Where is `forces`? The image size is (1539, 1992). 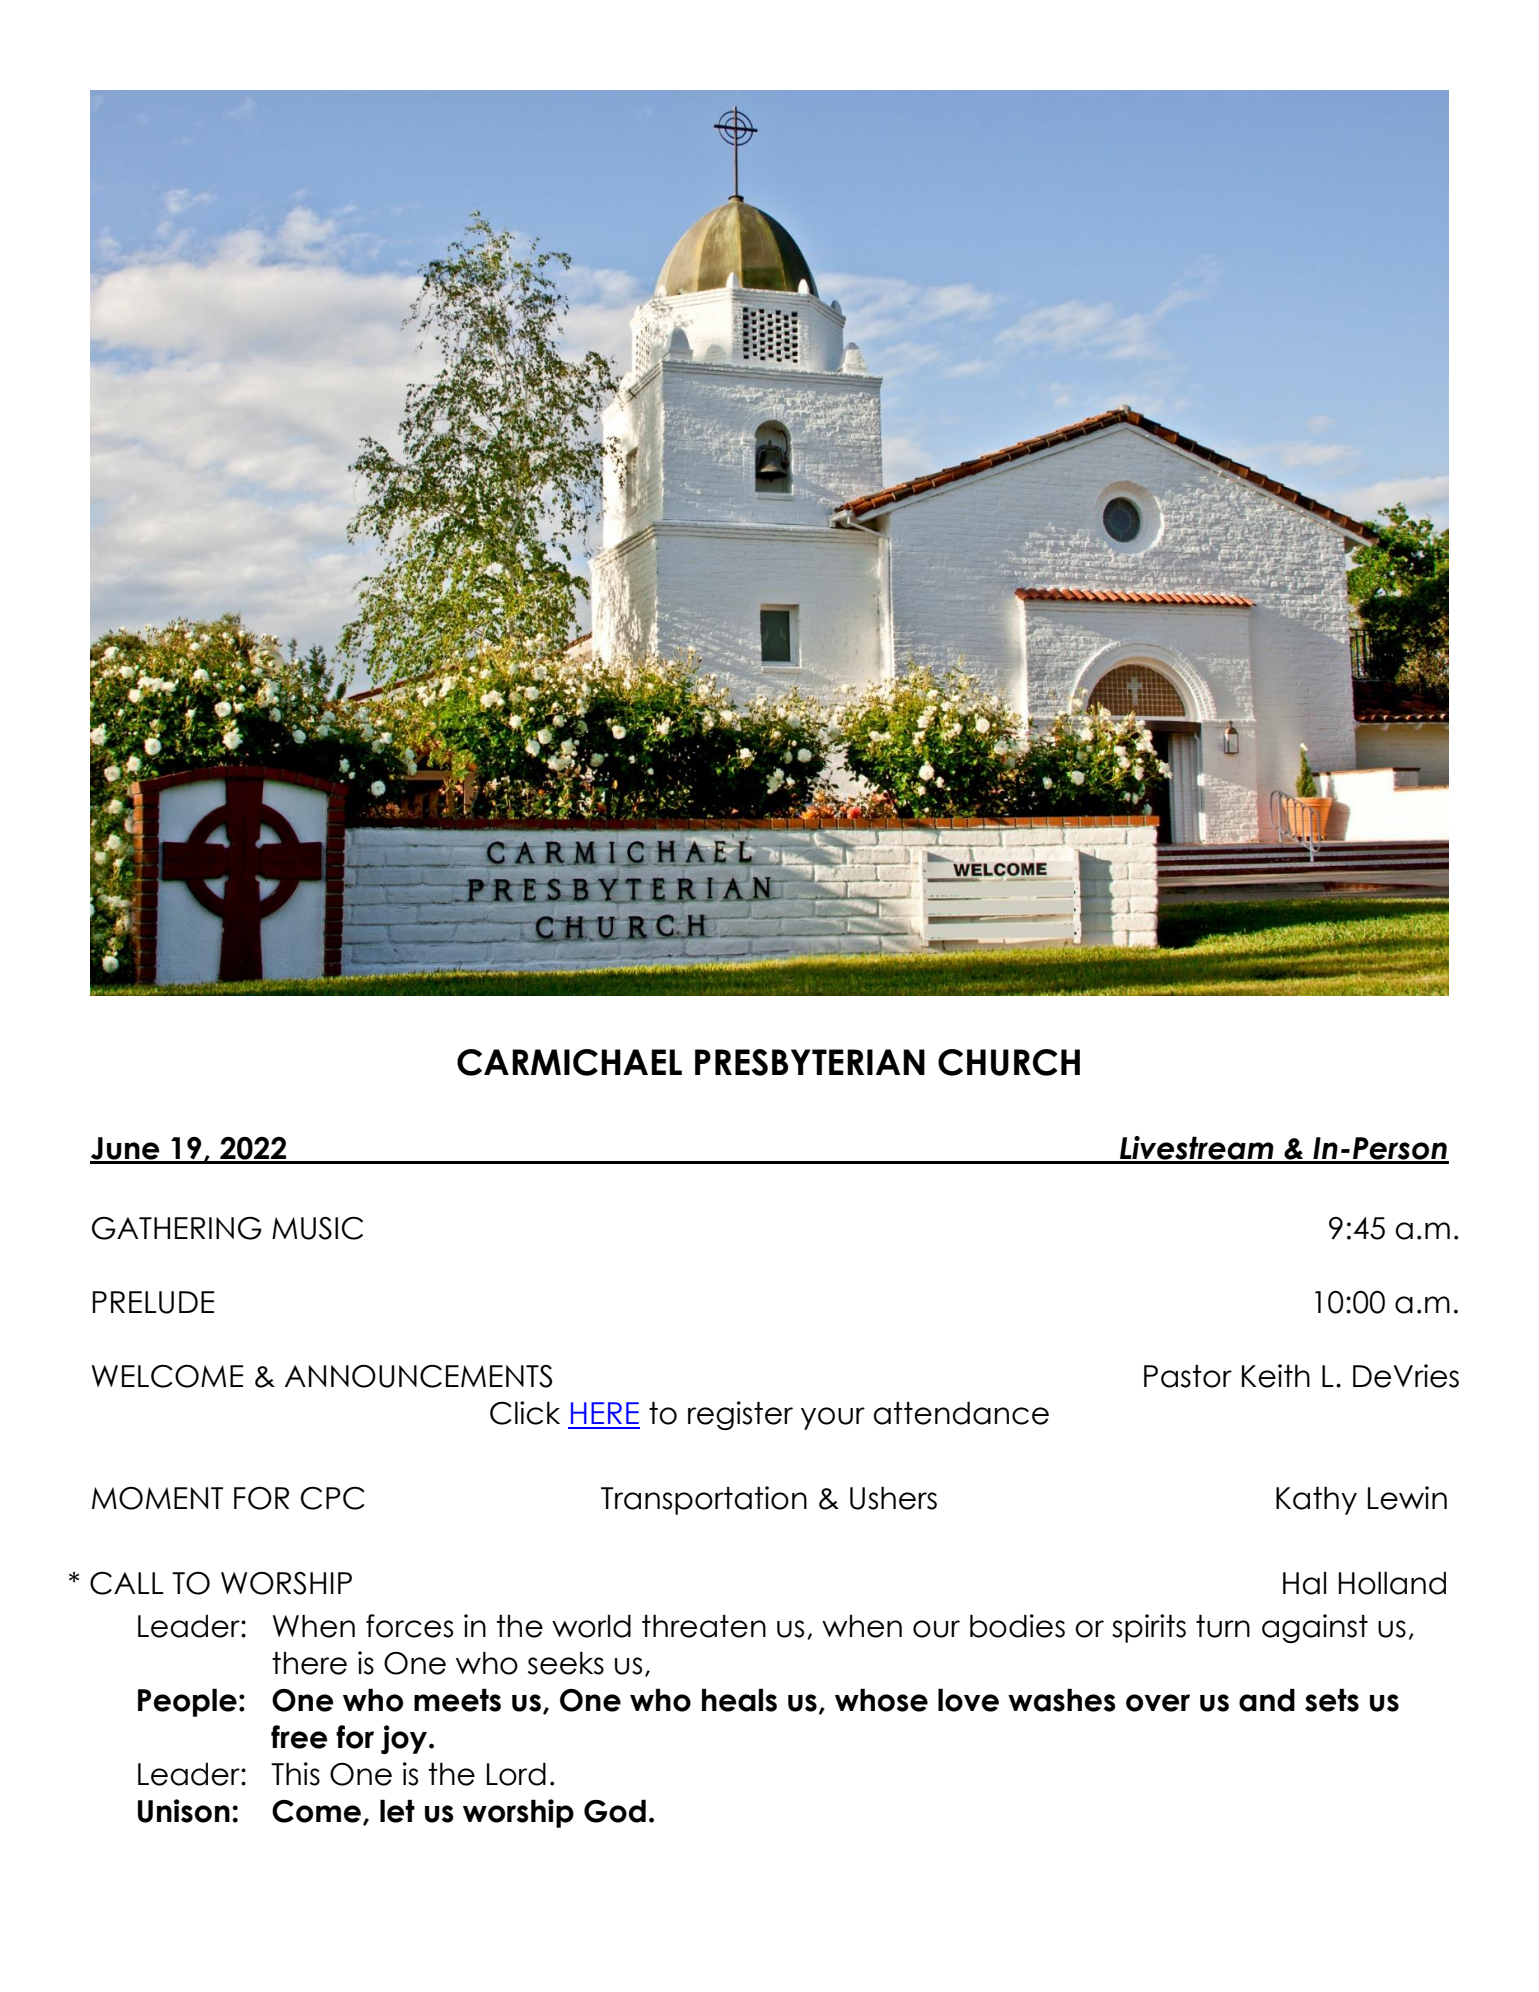
forces is located at coordinates (409, 1626).
